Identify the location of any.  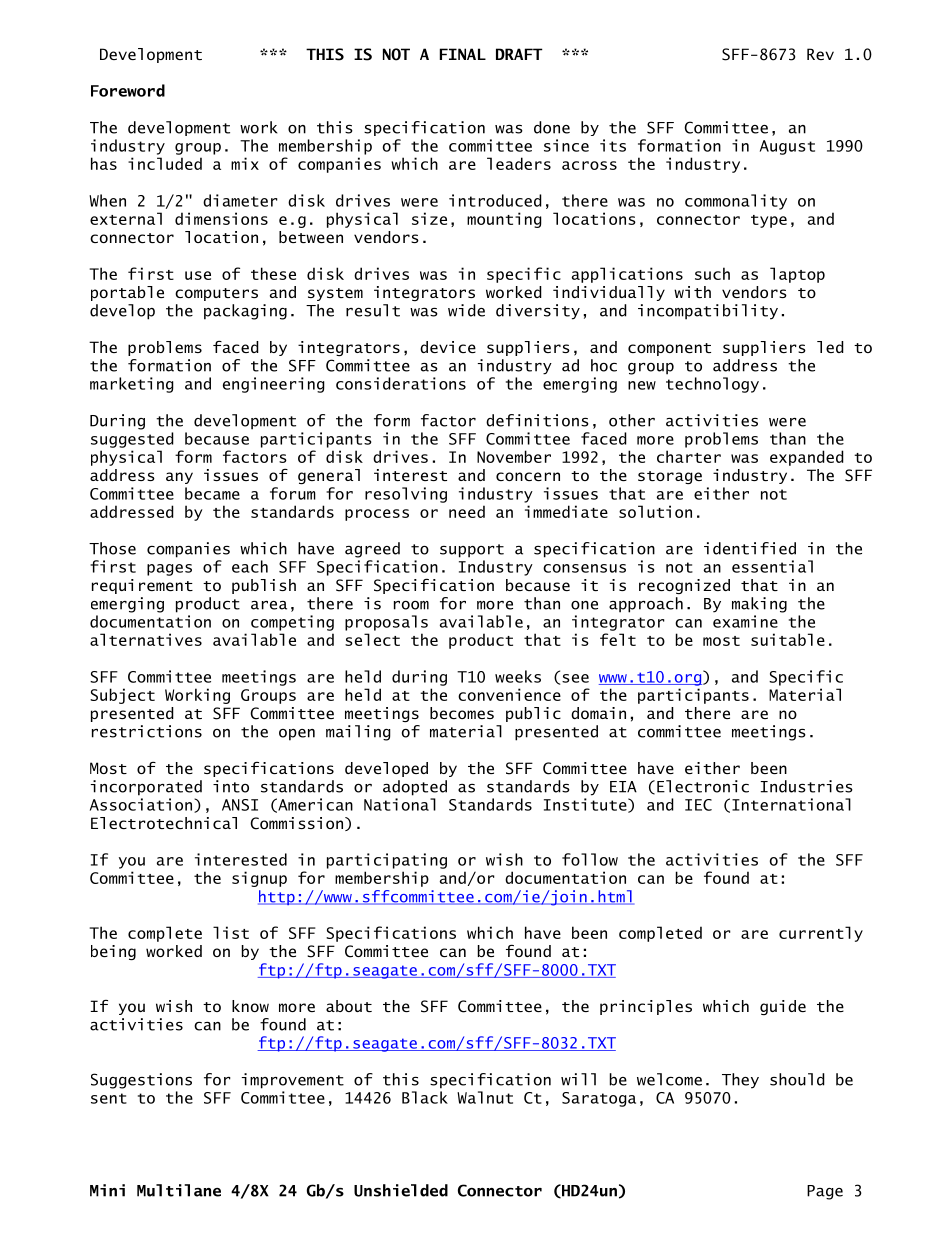
(179, 478).
